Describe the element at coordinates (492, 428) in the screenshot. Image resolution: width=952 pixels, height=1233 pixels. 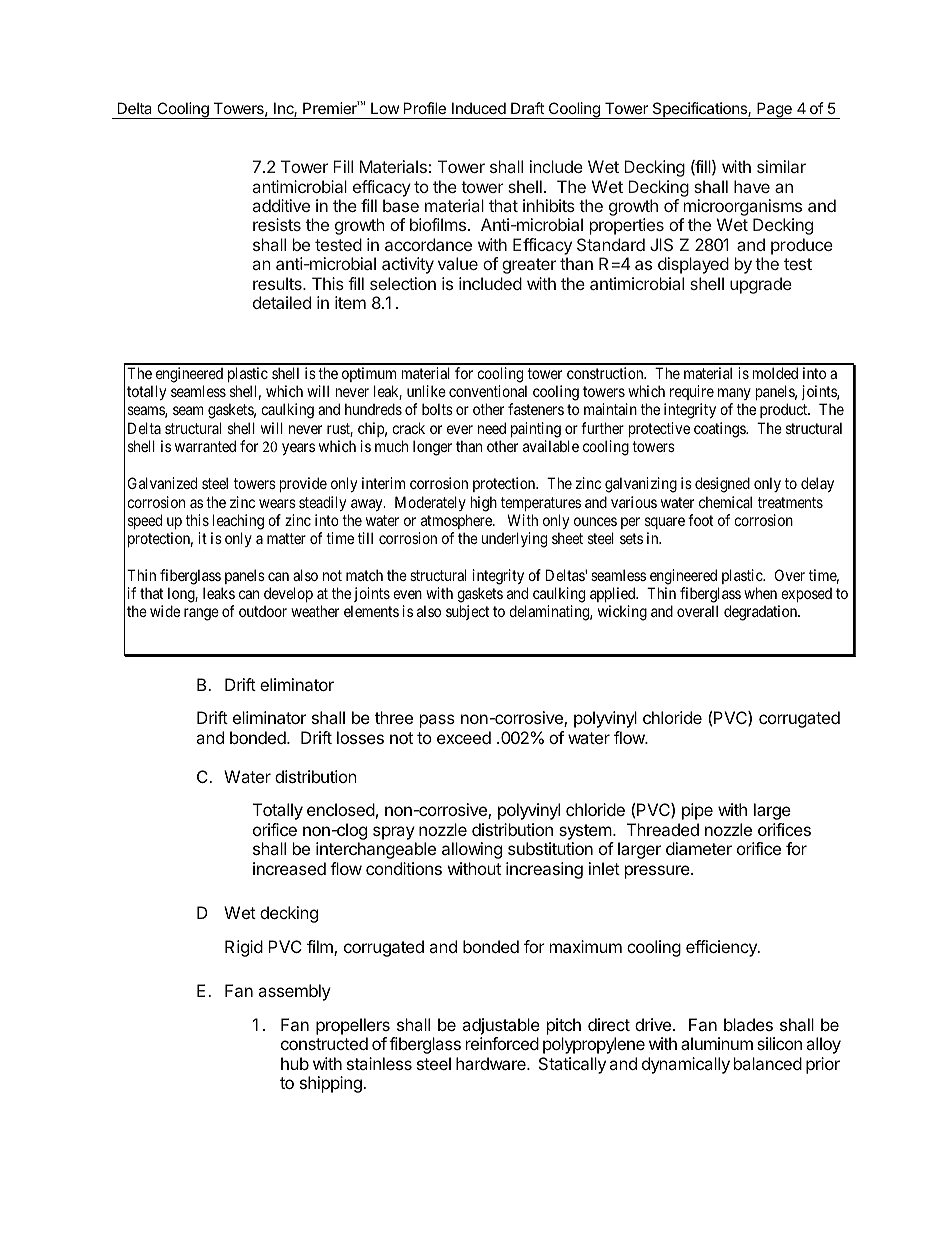
I see `need` at that location.
